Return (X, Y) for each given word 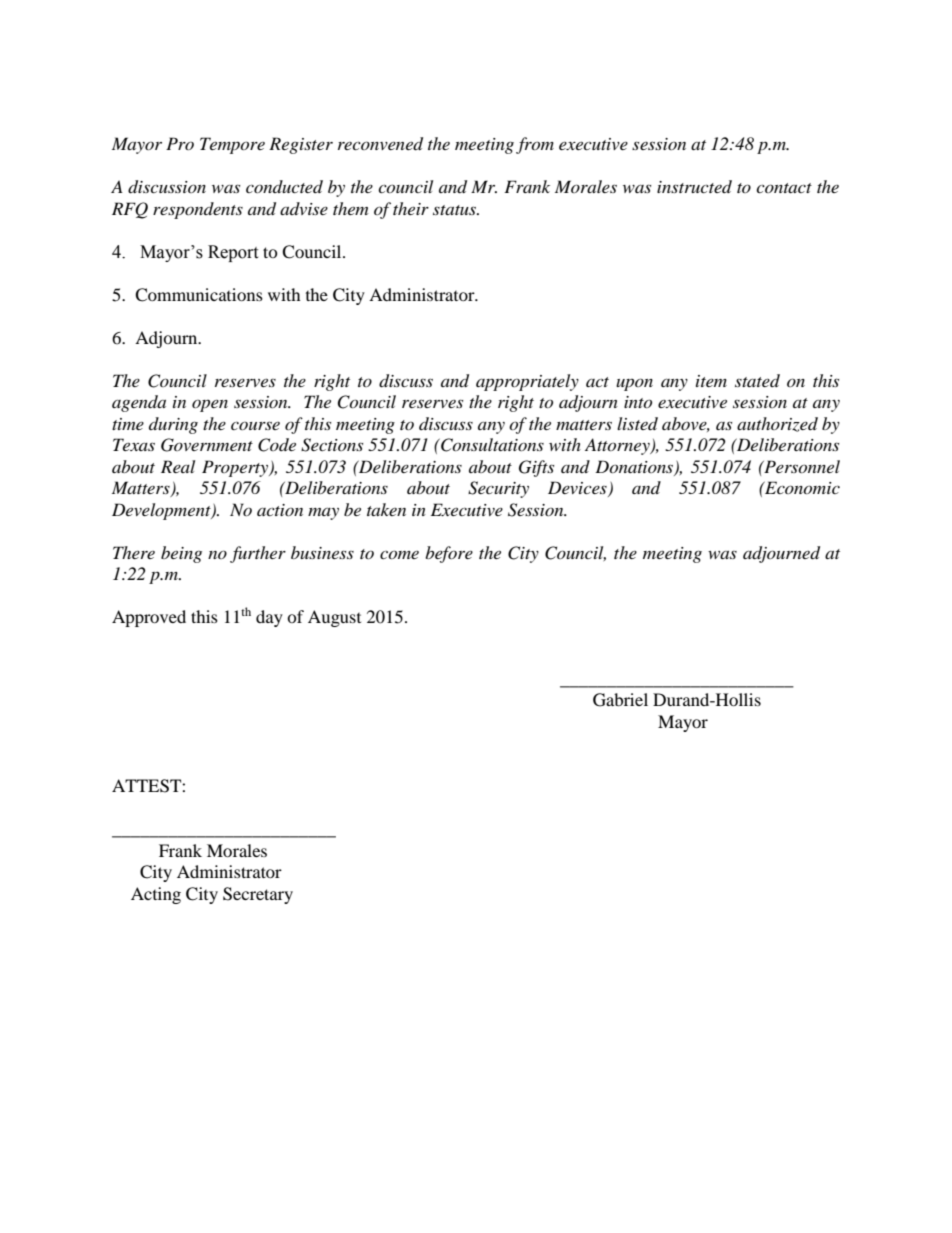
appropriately (527, 382)
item (711, 381)
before (449, 554)
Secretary (258, 895)
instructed (694, 186)
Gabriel (620, 700)
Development (162, 511)
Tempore (232, 145)
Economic (801, 487)
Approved (149, 618)
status (456, 210)
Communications (199, 295)
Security (498, 489)
